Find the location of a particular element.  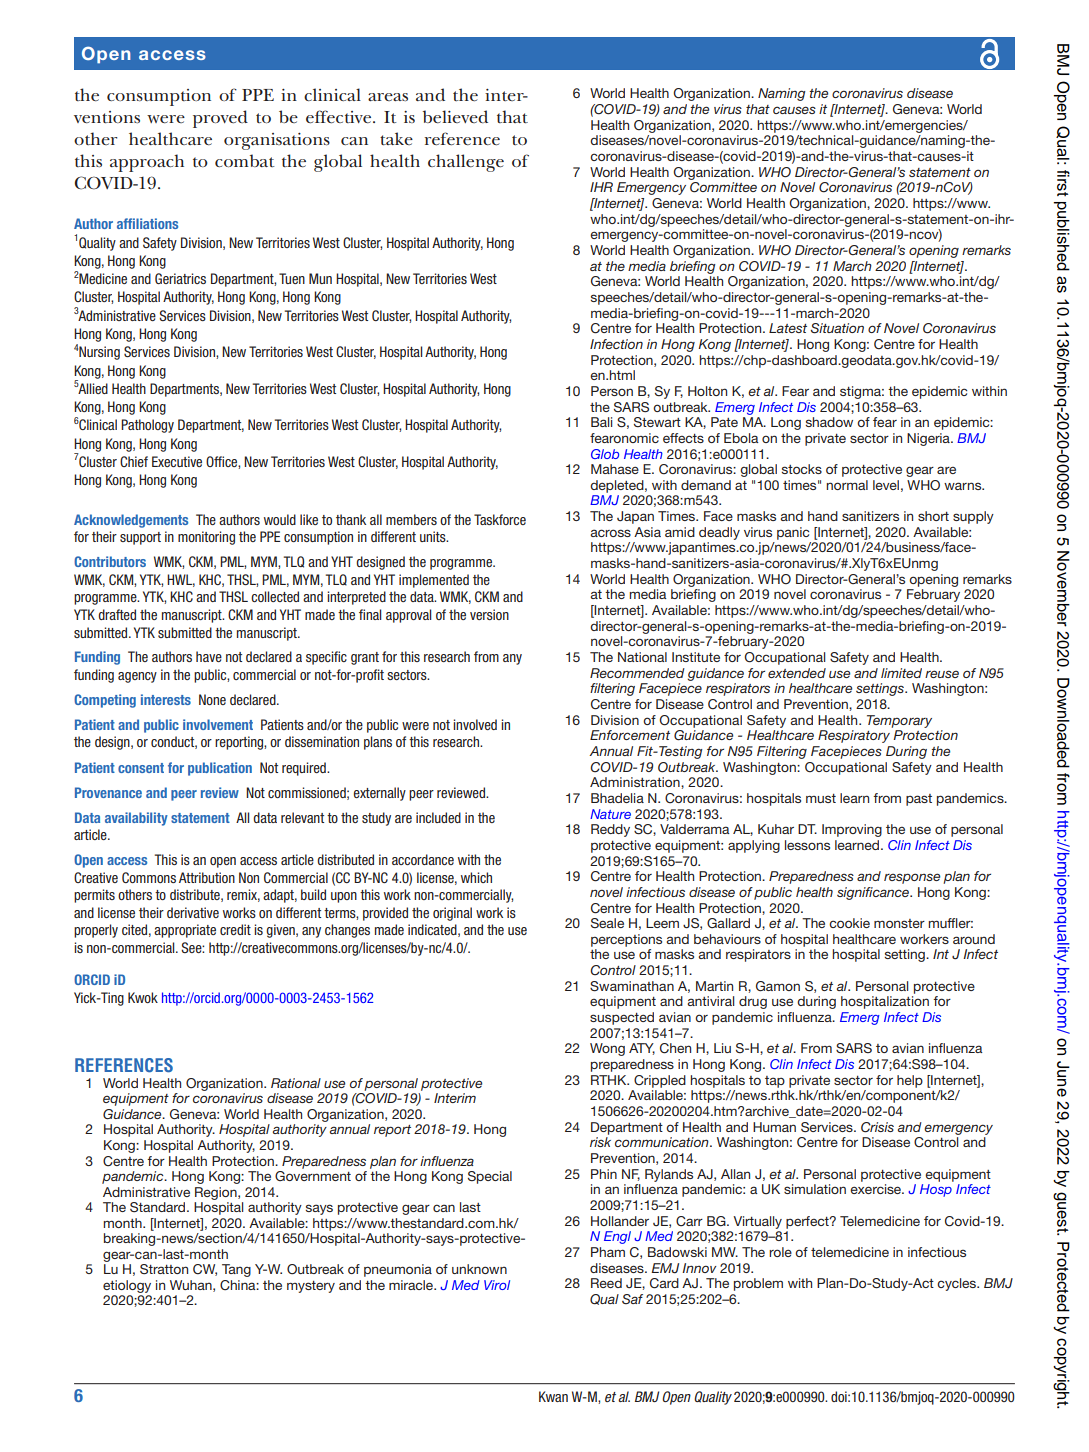

cycles is located at coordinates (958, 1284).
